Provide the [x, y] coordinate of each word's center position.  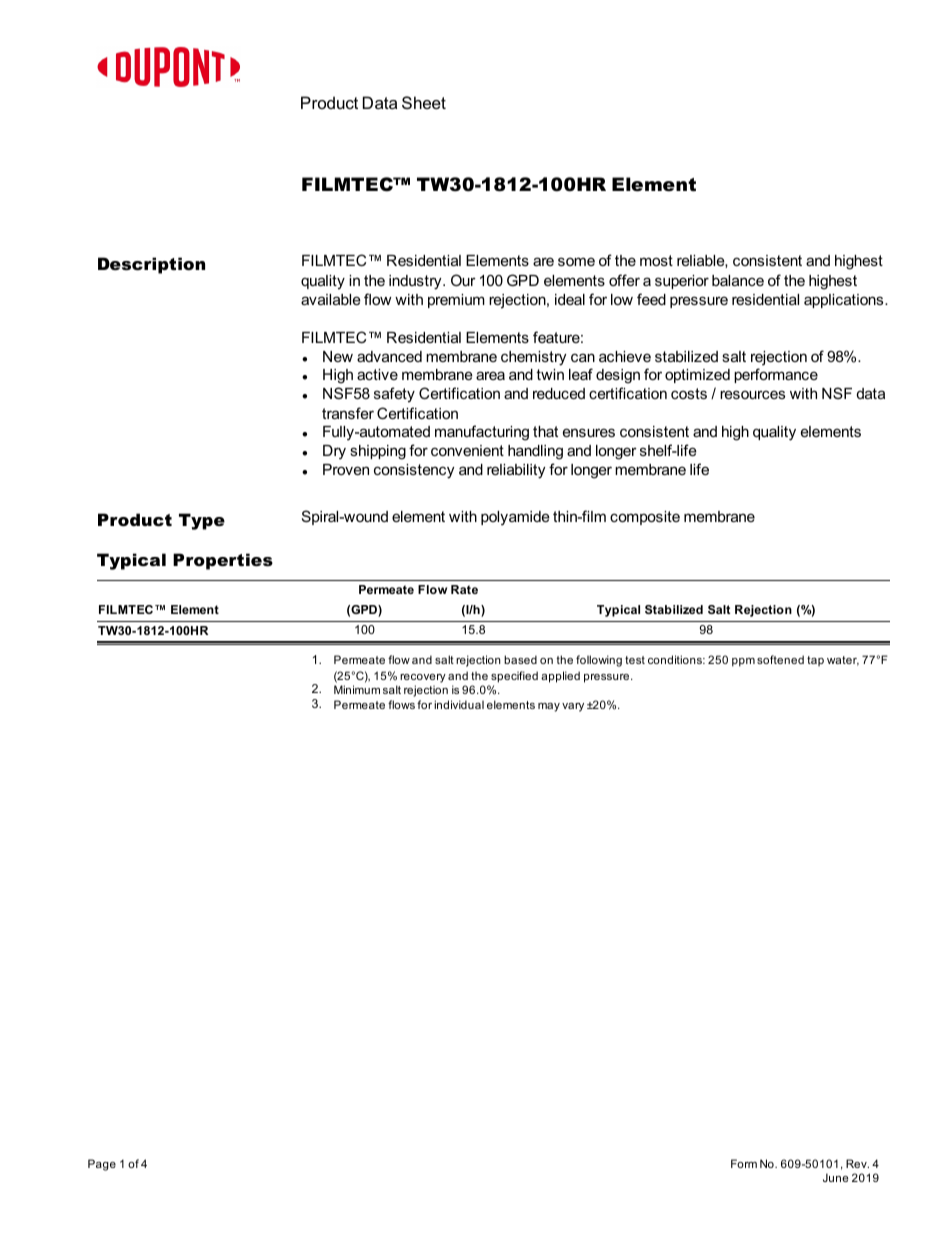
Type [202, 521]
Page [102, 1165]
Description [151, 265]
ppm [743, 662]
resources [752, 394]
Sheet [424, 102]
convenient [467, 450]
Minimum [357, 689]
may [549, 707]
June [835, 1177]
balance [738, 280]
